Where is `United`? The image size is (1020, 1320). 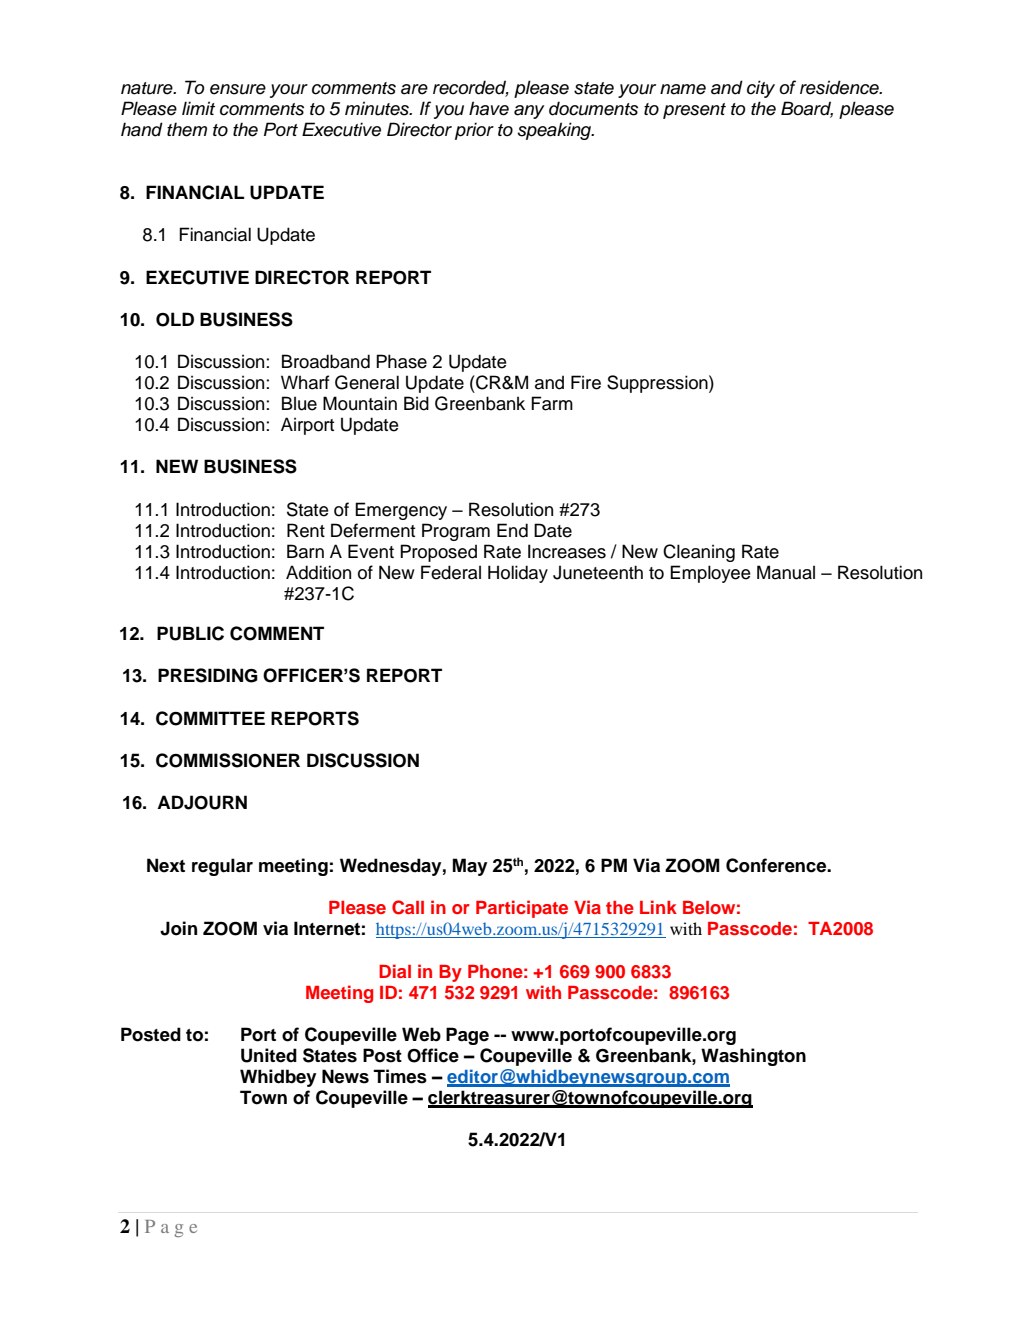 United is located at coordinates (269, 1055).
